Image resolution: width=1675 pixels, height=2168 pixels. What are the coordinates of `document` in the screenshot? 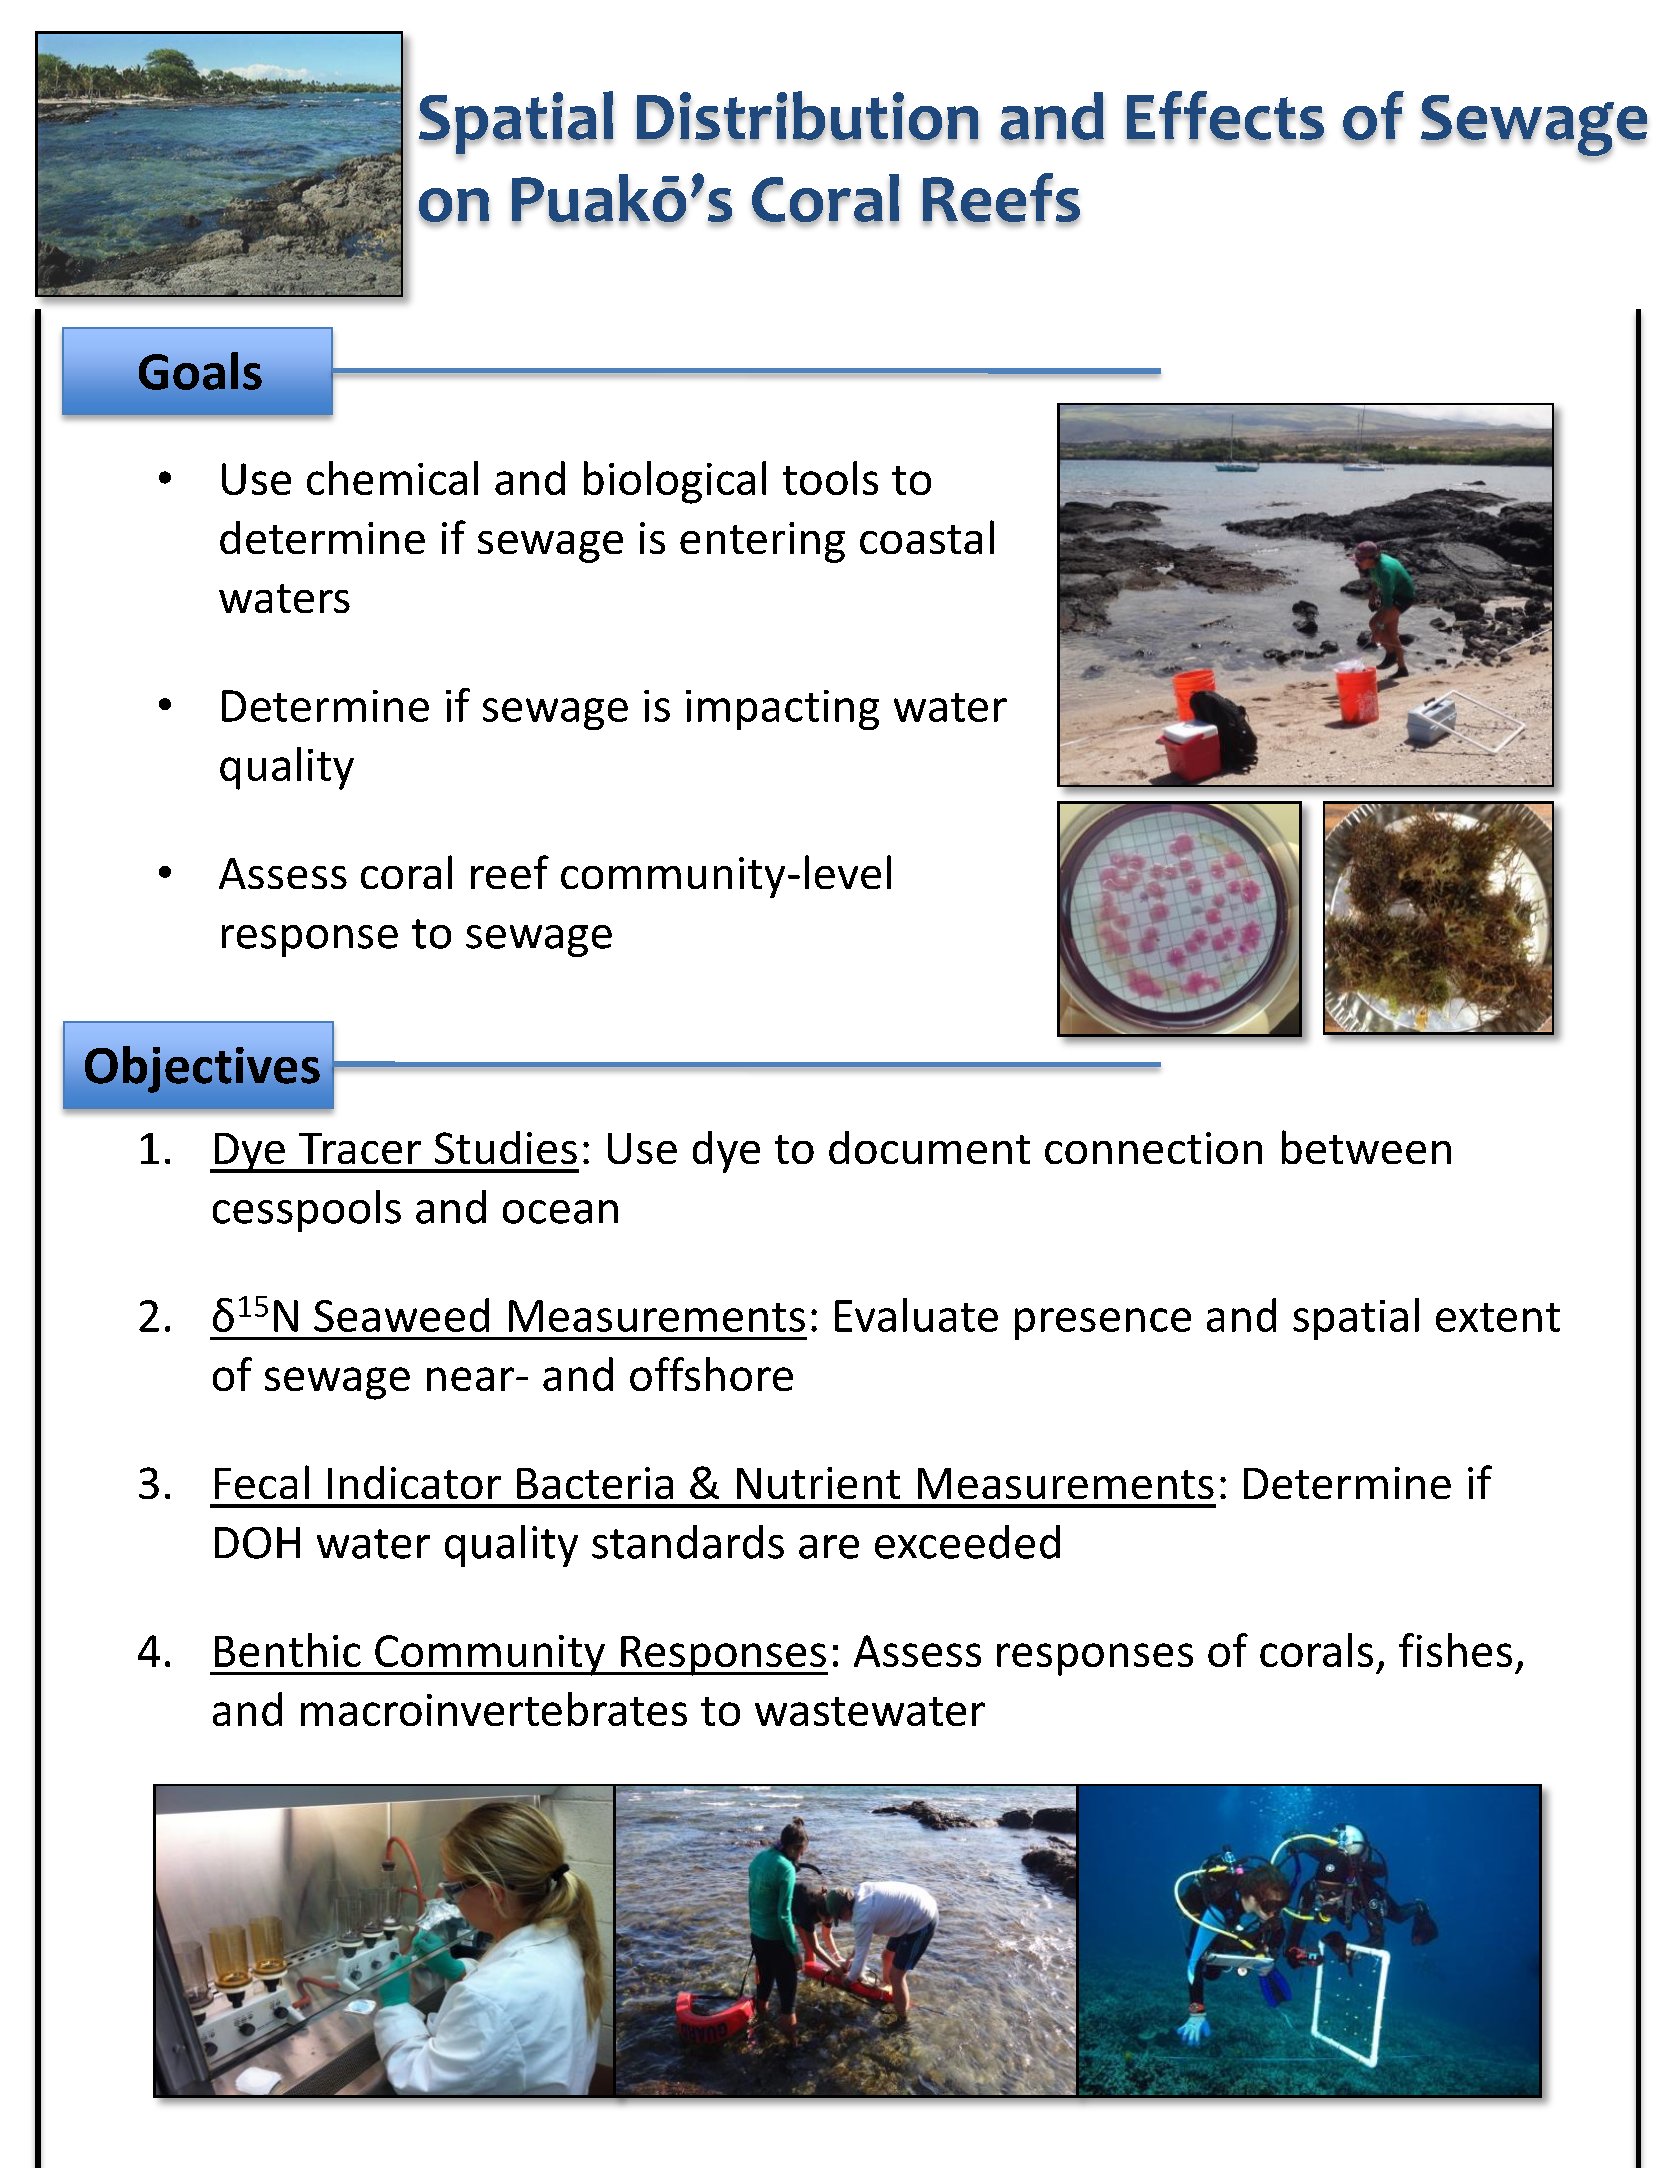 It's located at (929, 1147).
